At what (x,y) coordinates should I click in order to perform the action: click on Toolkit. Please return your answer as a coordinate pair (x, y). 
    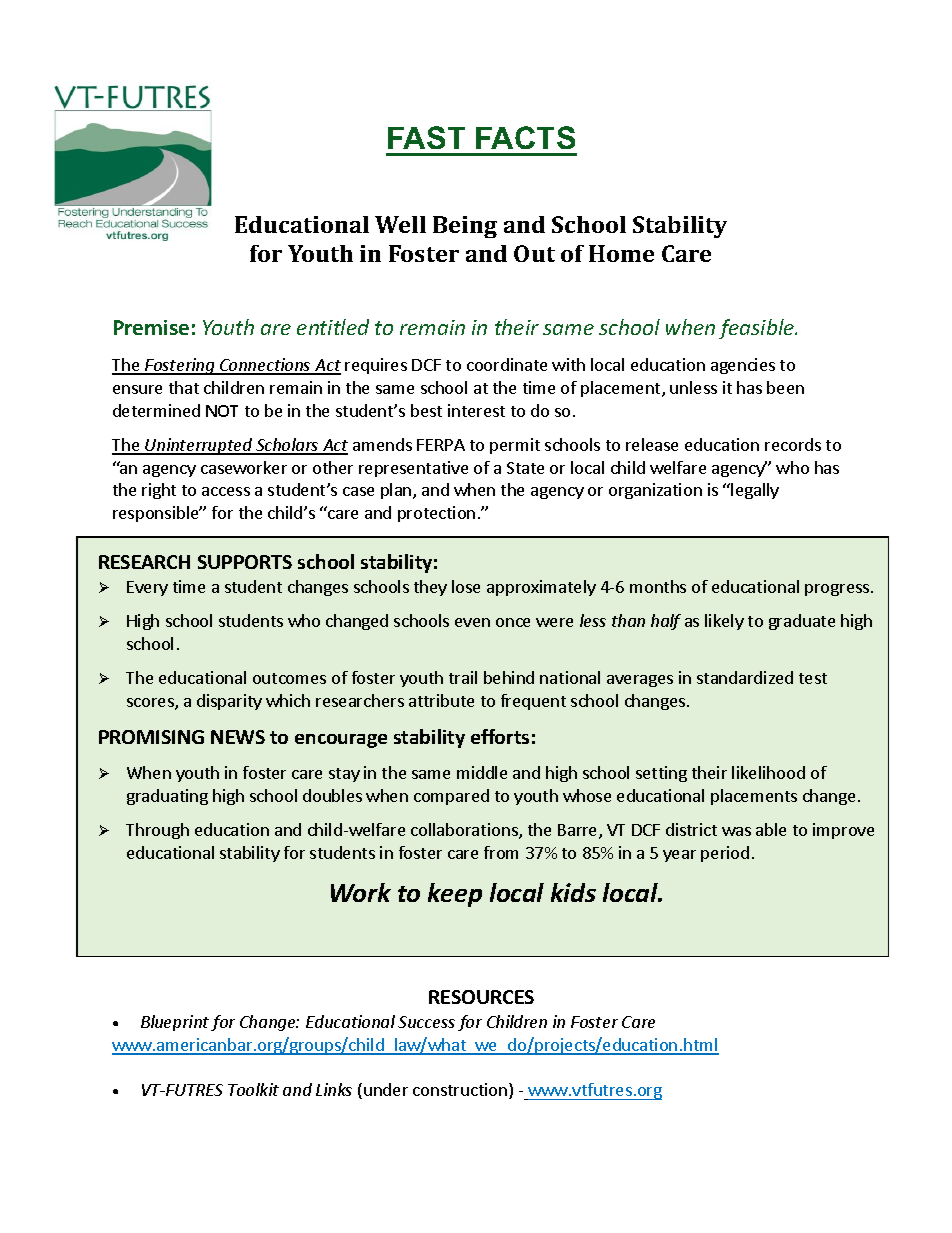
    Looking at the image, I should click on (253, 1089).
